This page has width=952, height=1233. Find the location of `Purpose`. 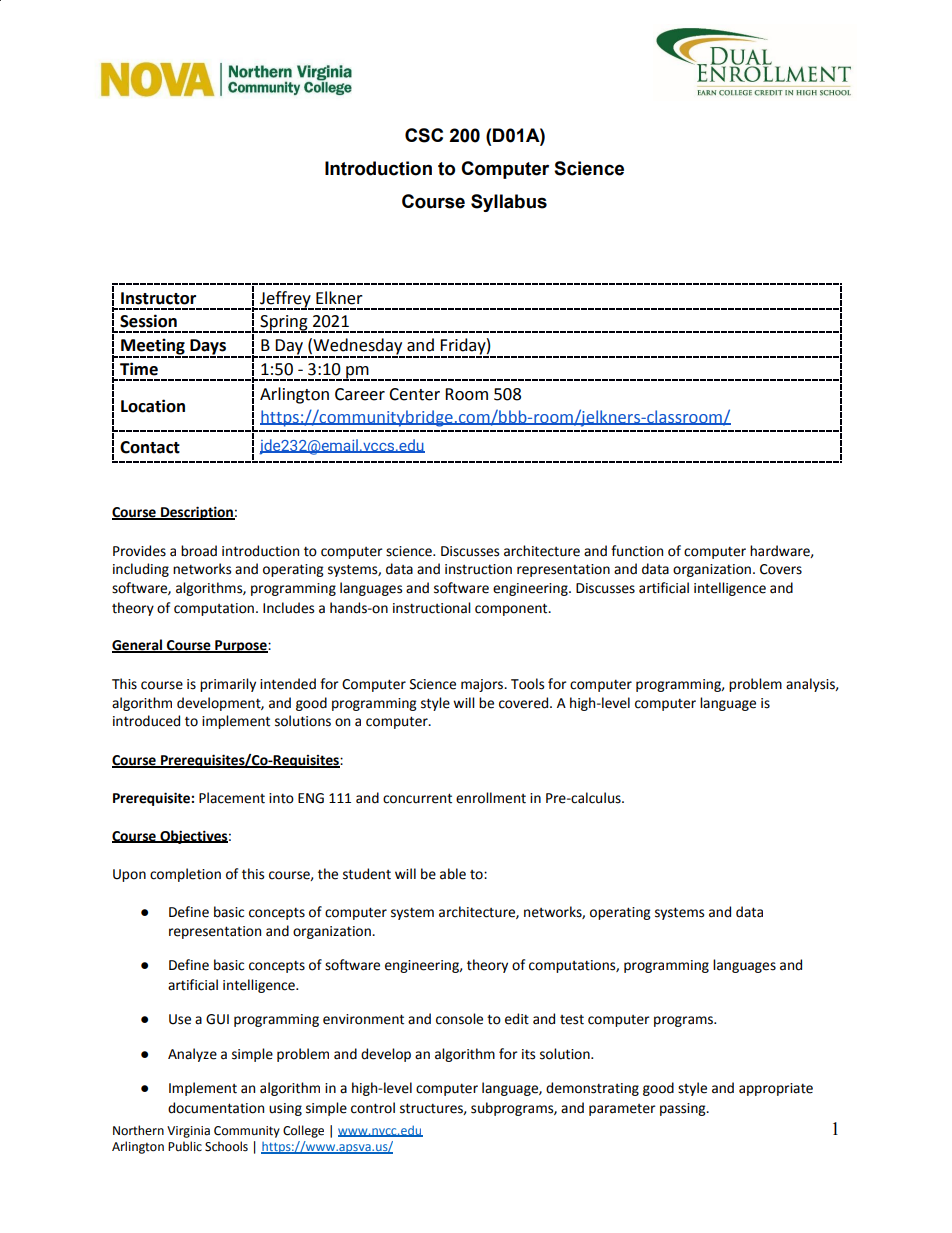

Purpose is located at coordinates (241, 646).
